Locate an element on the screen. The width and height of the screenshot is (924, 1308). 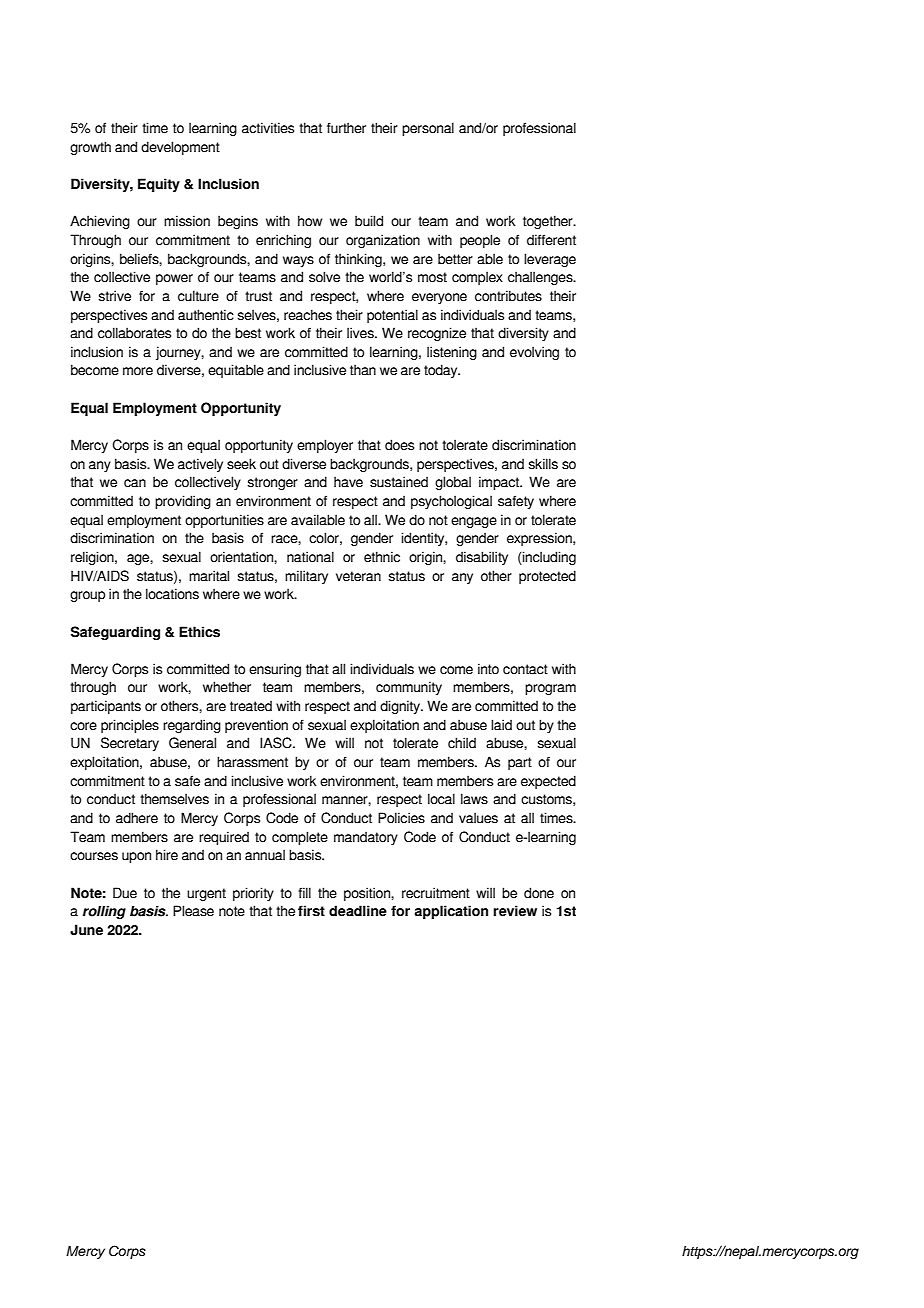
engage is located at coordinates (474, 522).
